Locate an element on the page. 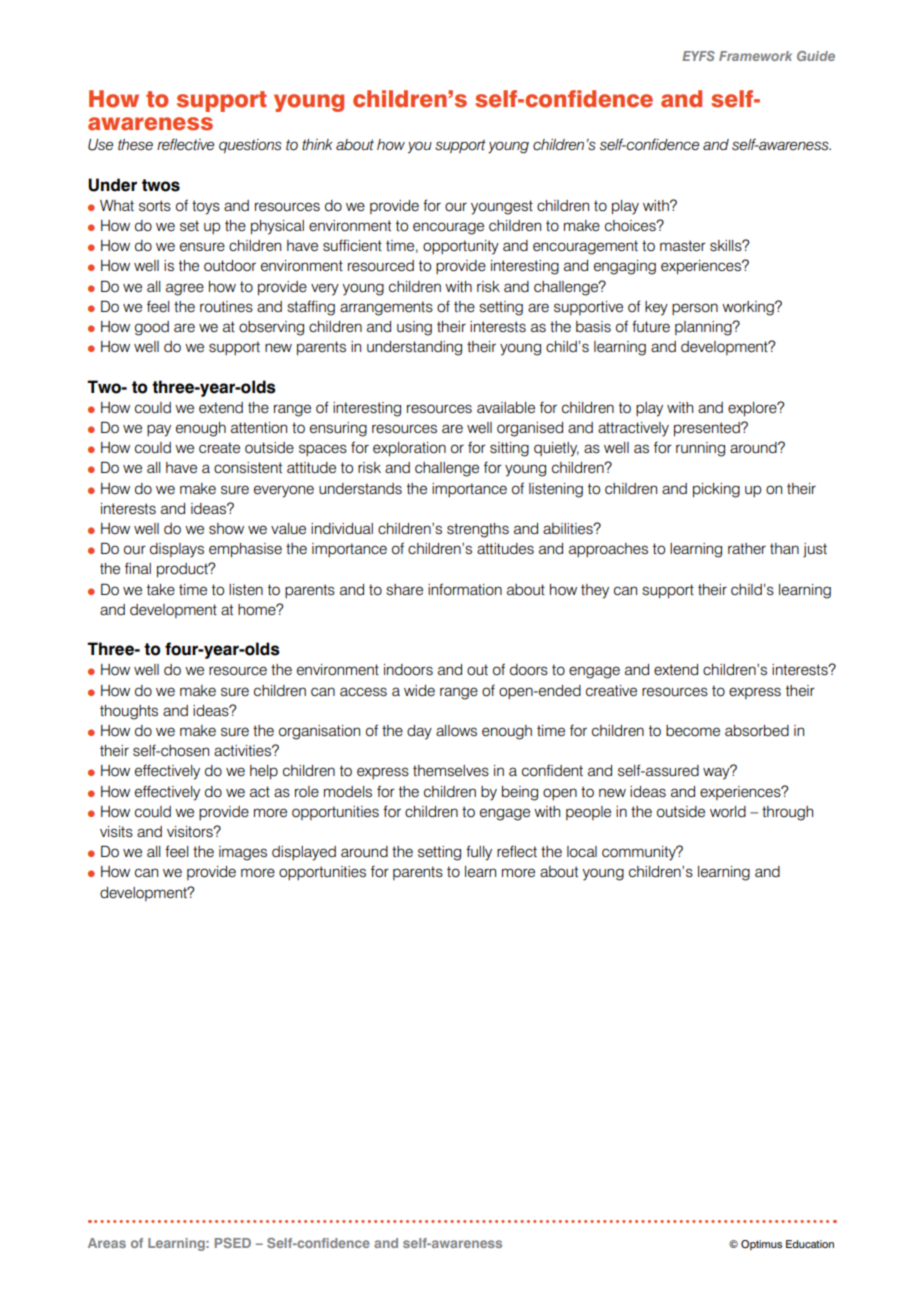 The height and width of the document is (1308, 924). these is located at coordinates (135, 145).
